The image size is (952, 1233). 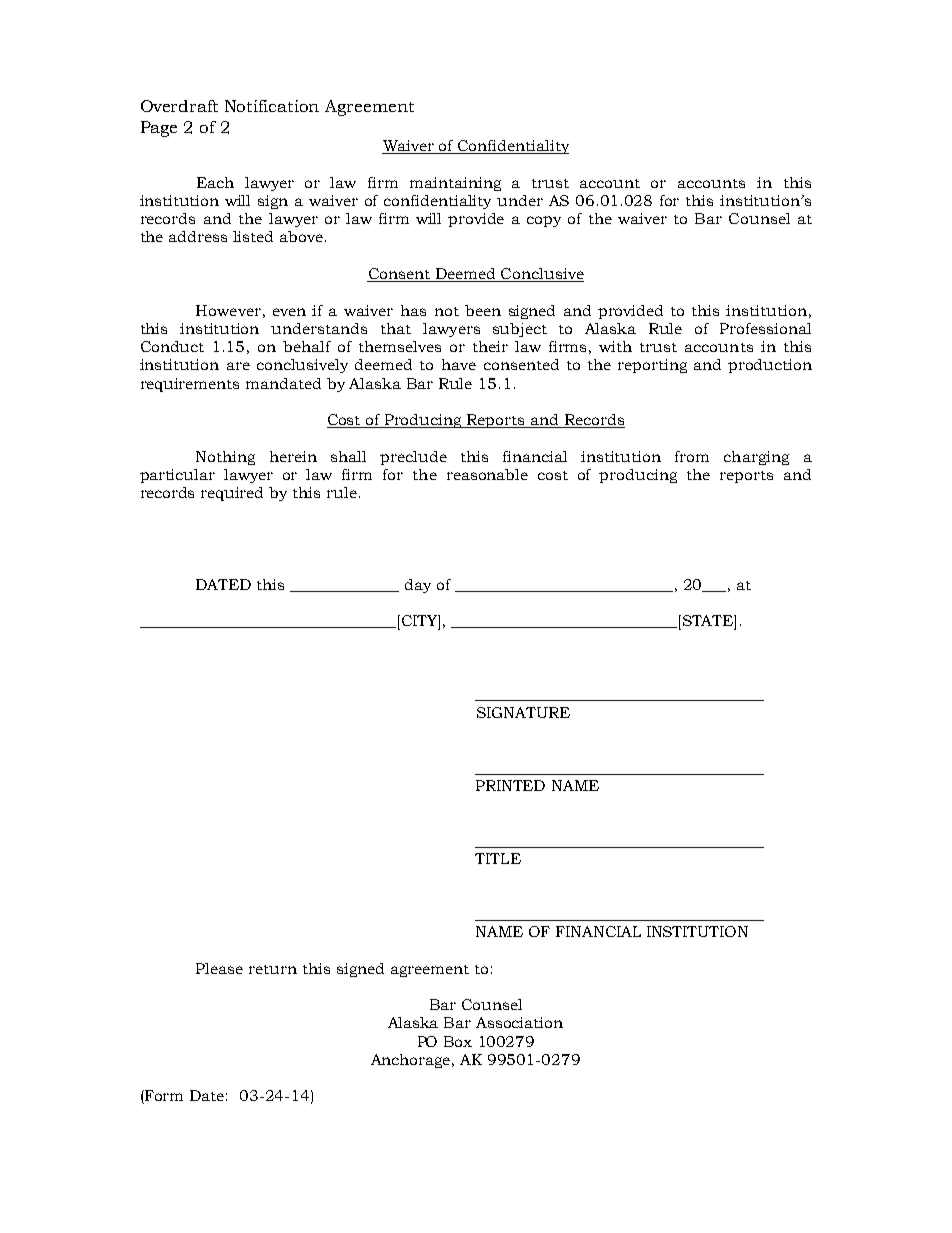 I want to click on Association, so click(x=519, y=1022).
